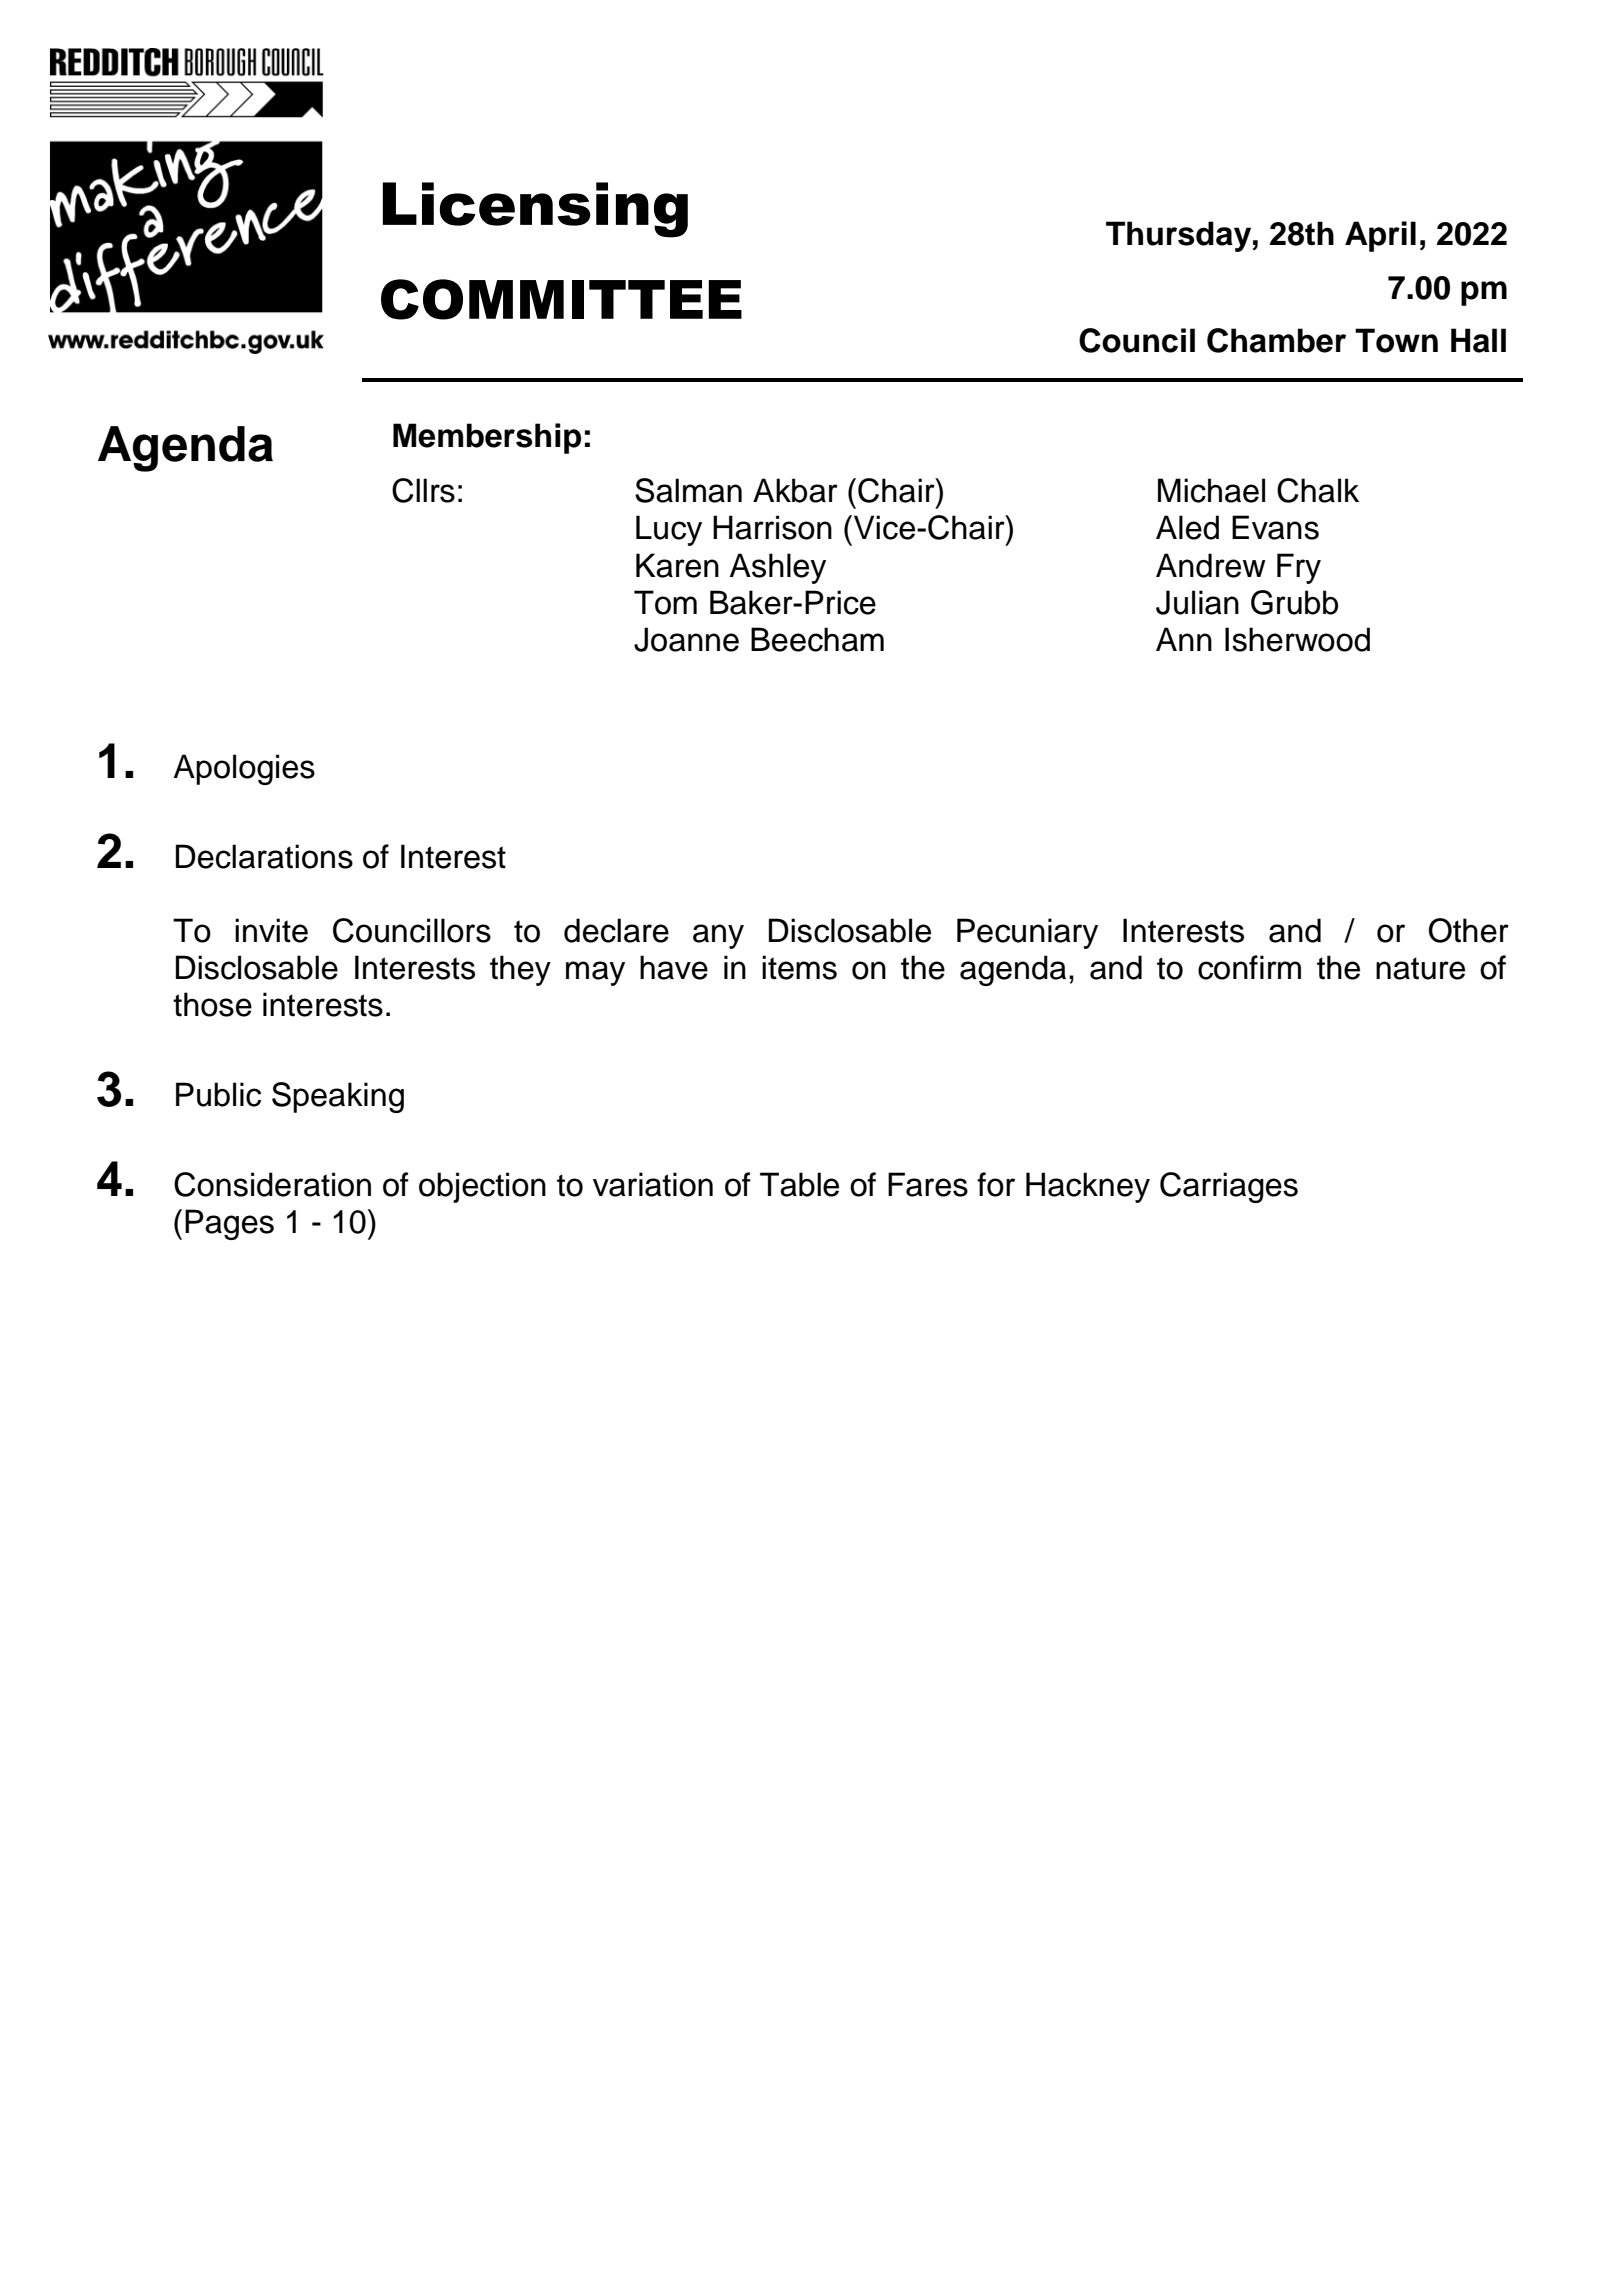 This image has height=2270, width=1605. What do you see at coordinates (665, 602) in the image?
I see `Tom` at bounding box center [665, 602].
